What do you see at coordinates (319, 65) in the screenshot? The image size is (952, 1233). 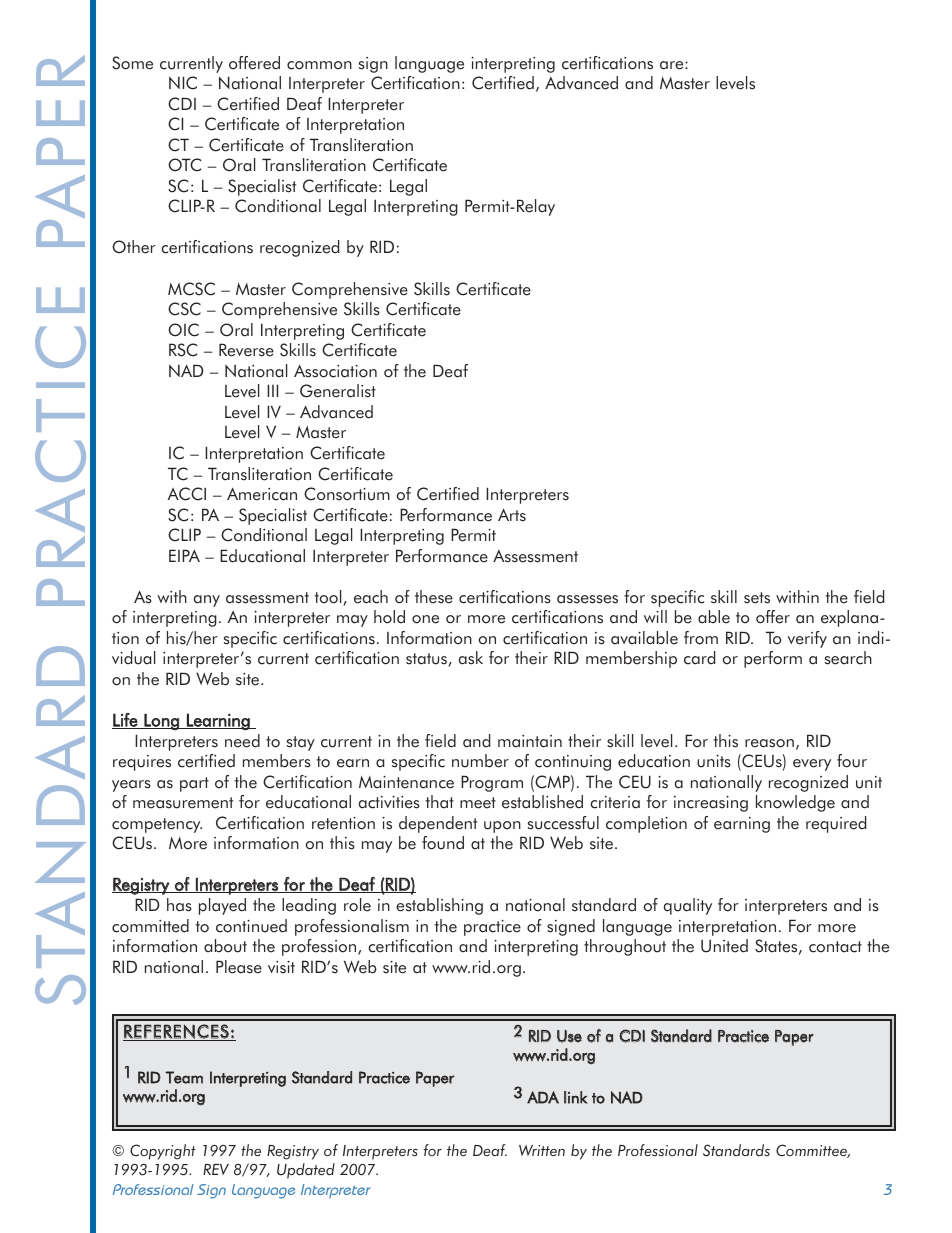 I see `common` at bounding box center [319, 65].
